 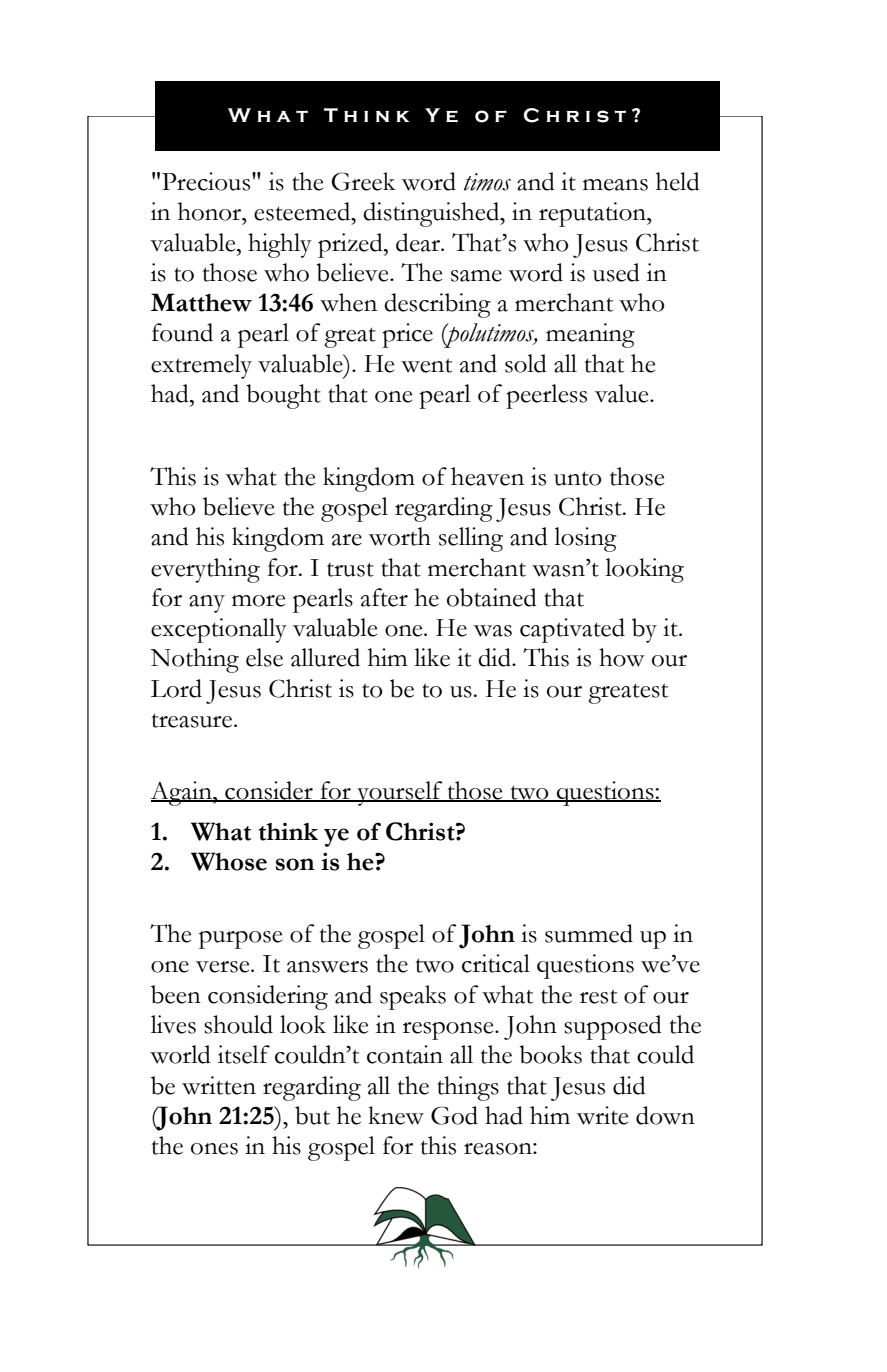 I want to click on how, so click(x=622, y=657).
